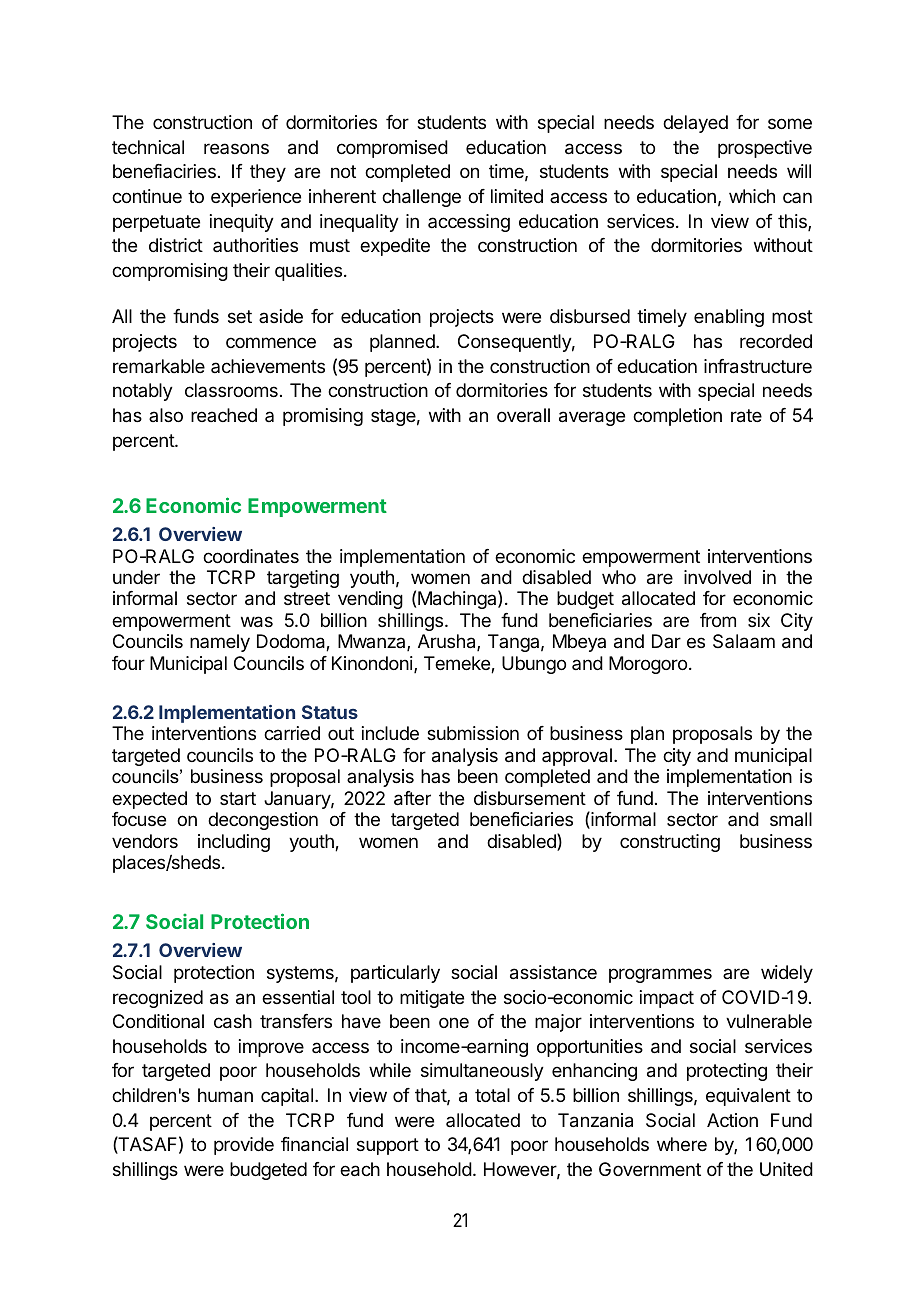 The height and width of the image is (1308, 924). I want to click on provide, so click(244, 1146).
